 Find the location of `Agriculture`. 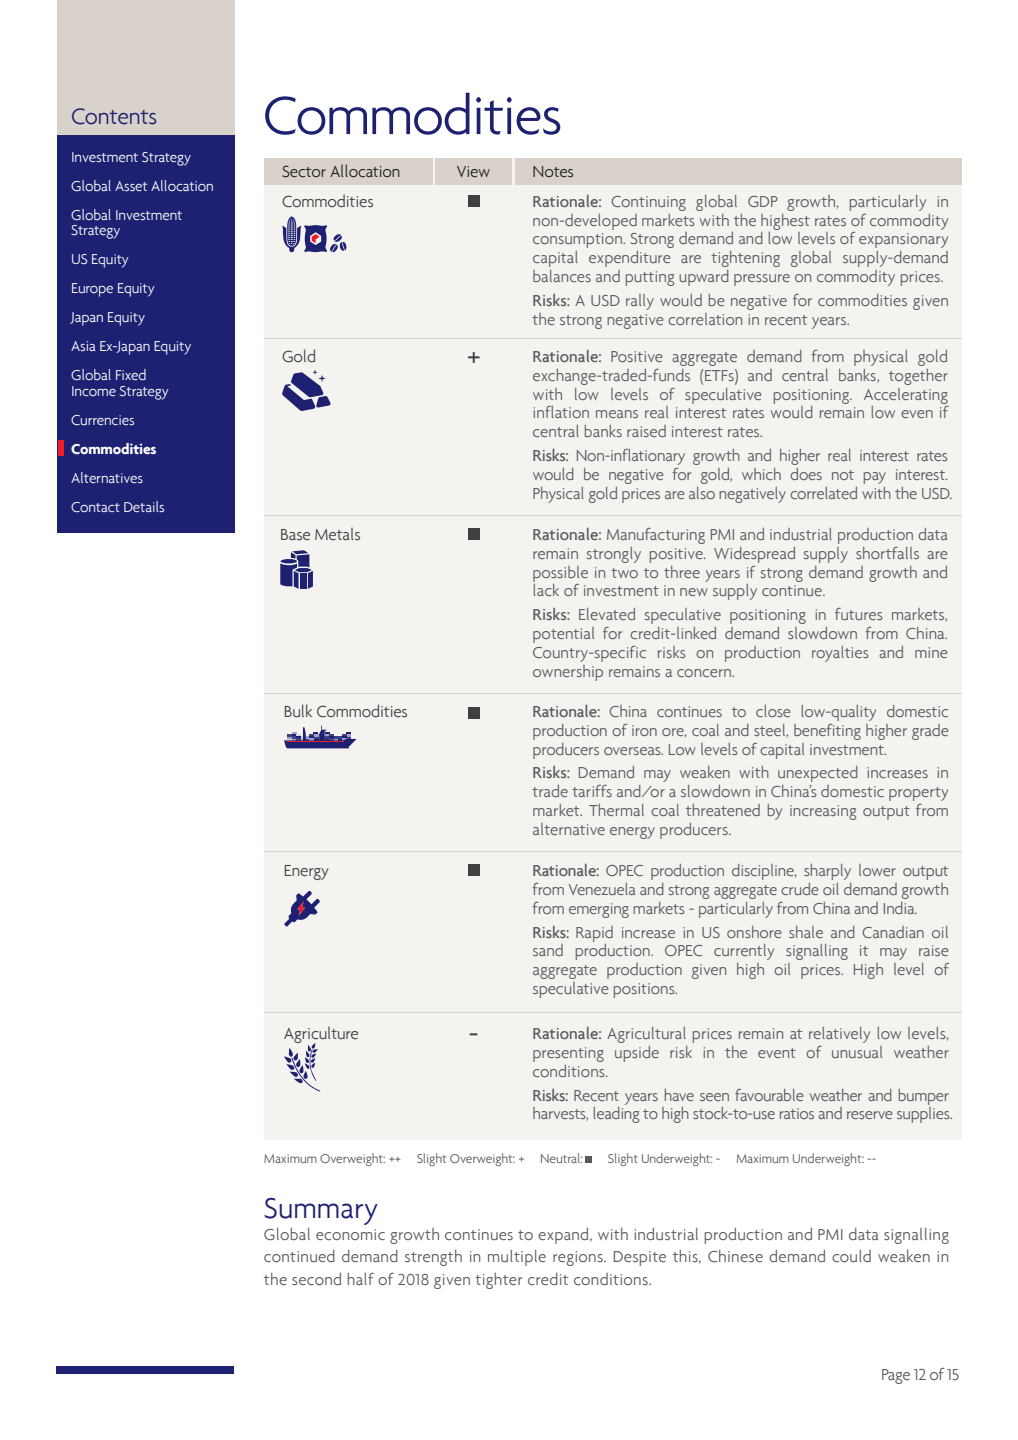

Agriculture is located at coordinates (321, 1036).
